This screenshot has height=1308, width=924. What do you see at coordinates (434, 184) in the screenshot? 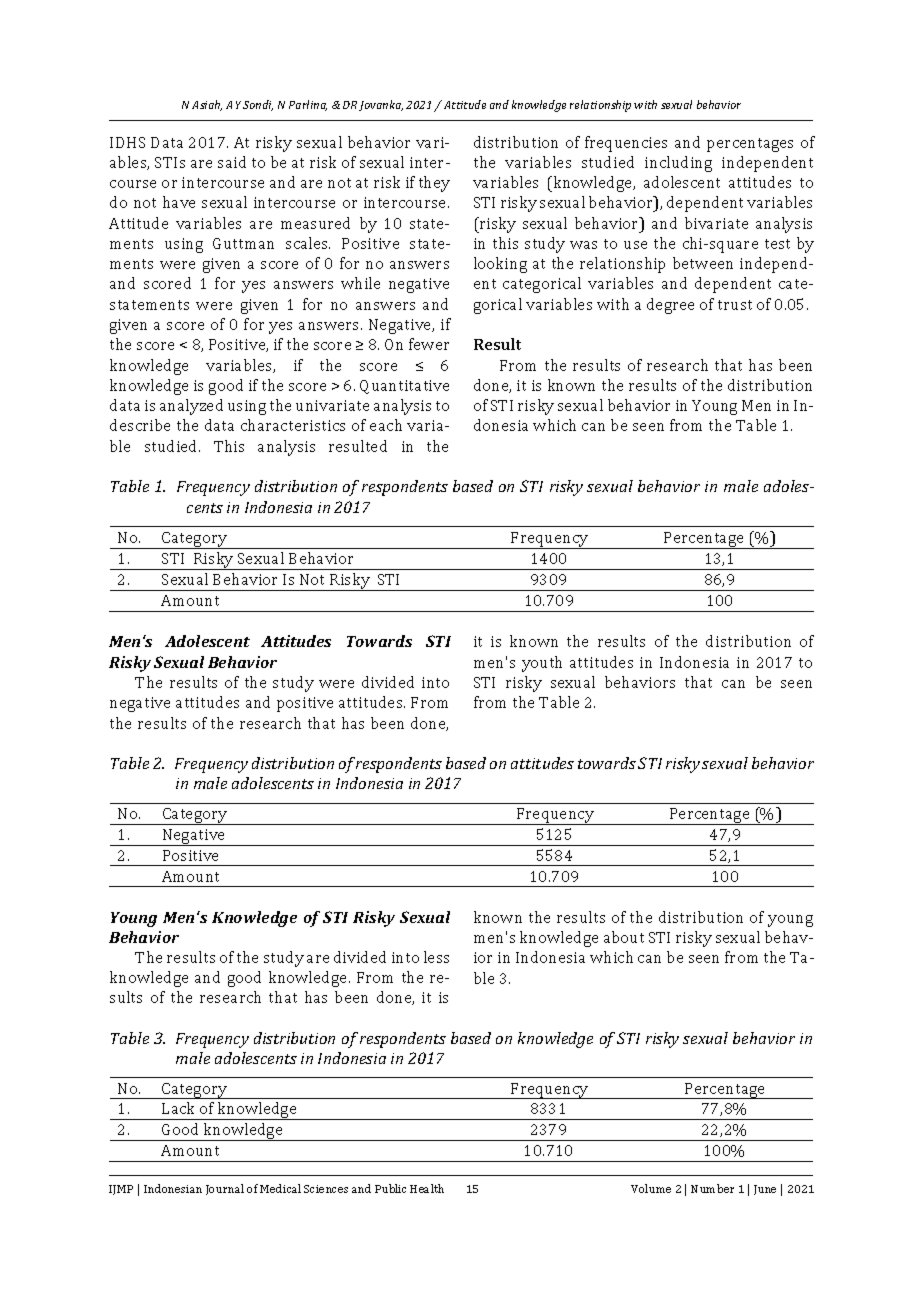
I see `they` at bounding box center [434, 184].
